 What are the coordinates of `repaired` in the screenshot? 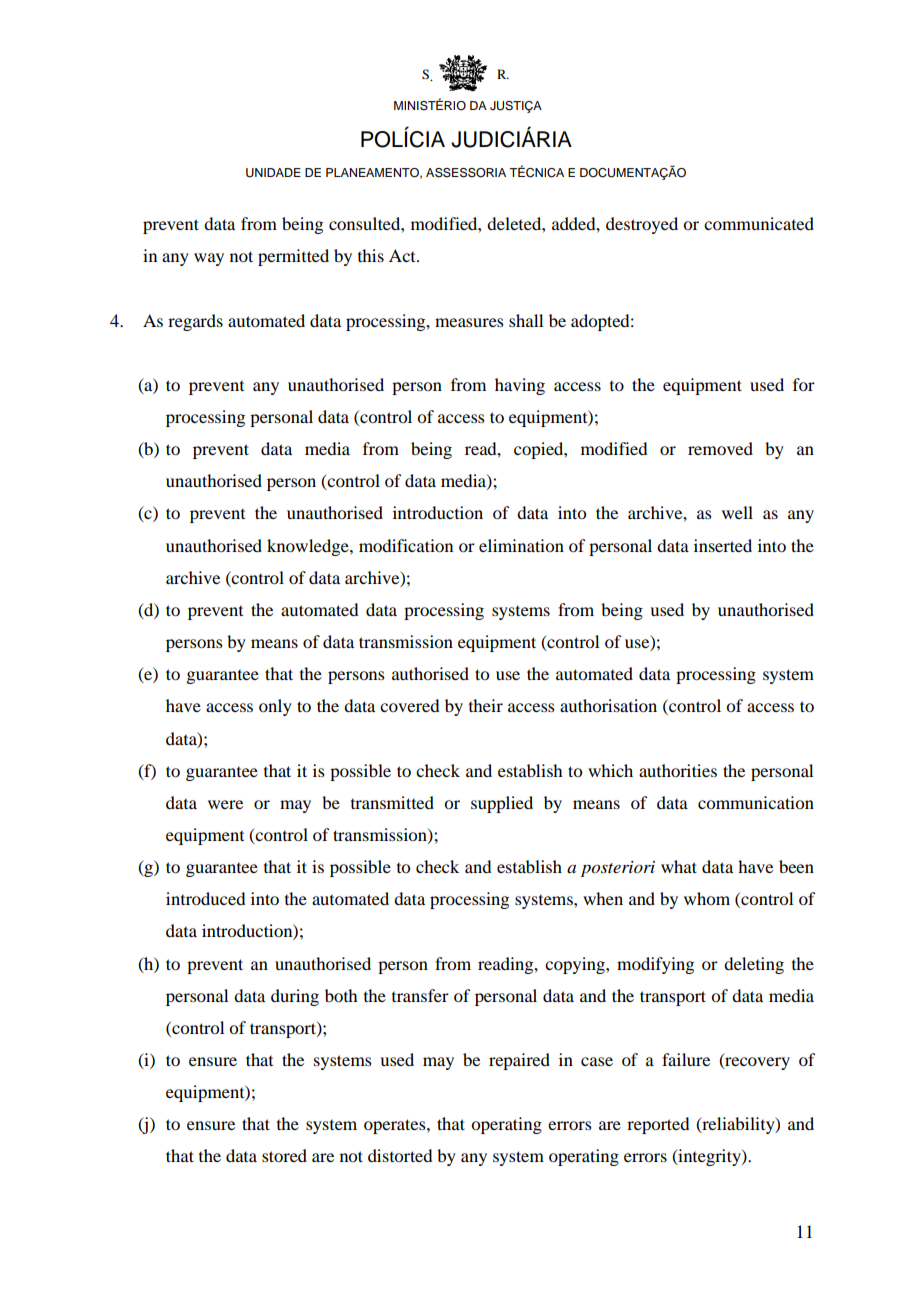 It's located at (519, 1061).
